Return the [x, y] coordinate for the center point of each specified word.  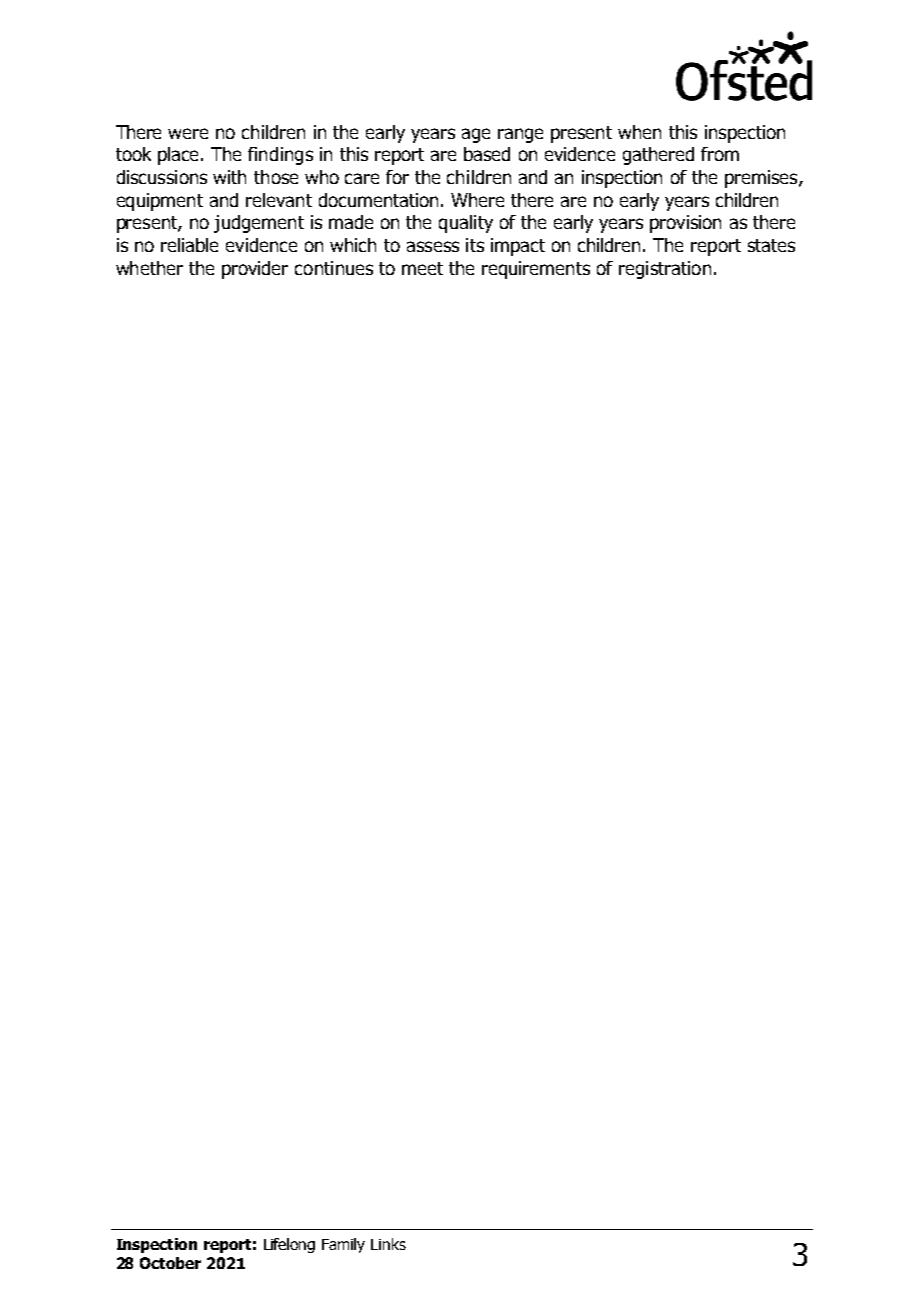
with [229, 177]
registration [665, 270]
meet [422, 268]
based [487, 154]
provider [255, 270]
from [720, 154]
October [170, 1263]
